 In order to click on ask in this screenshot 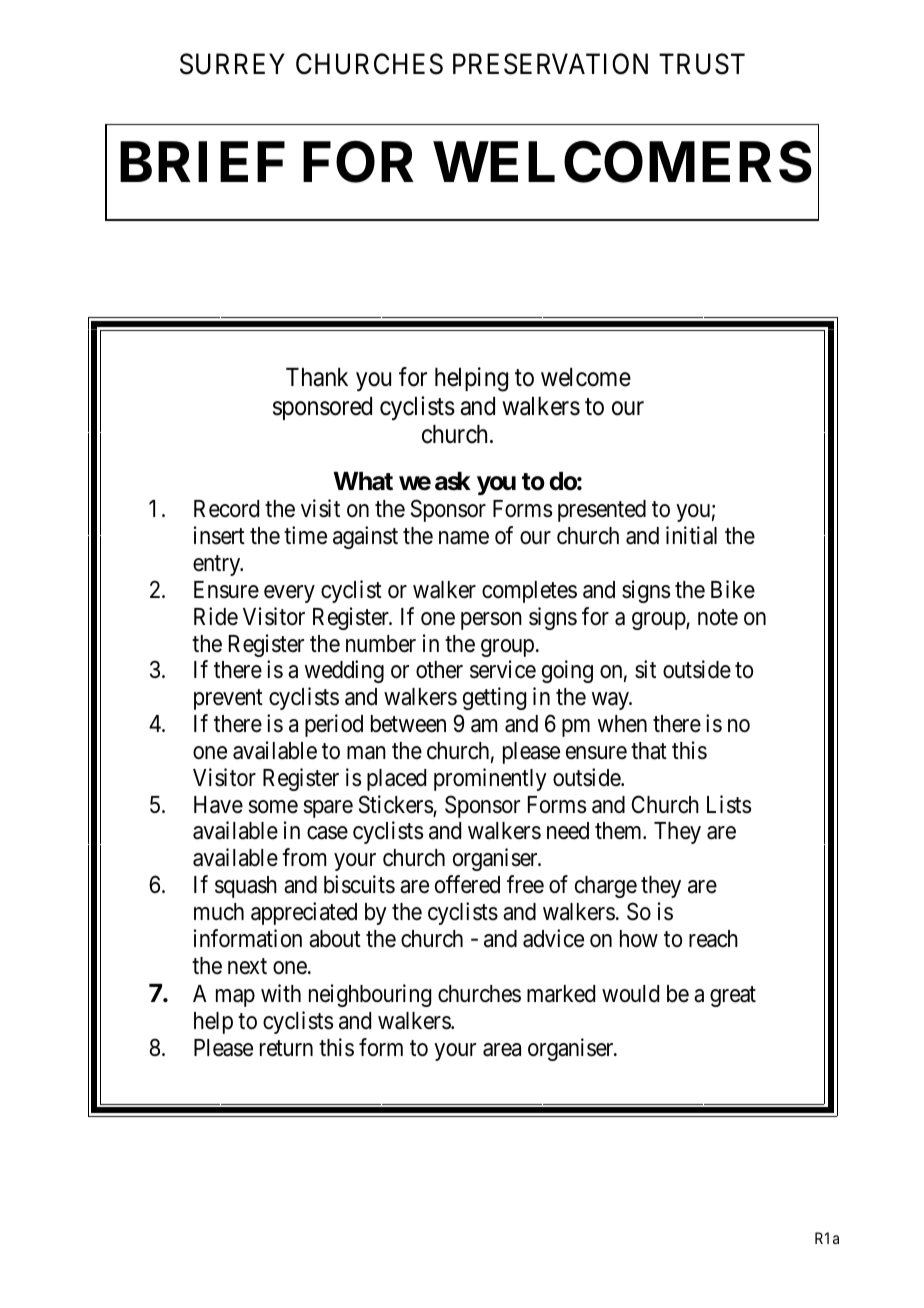, I will do `click(453, 481)`.
